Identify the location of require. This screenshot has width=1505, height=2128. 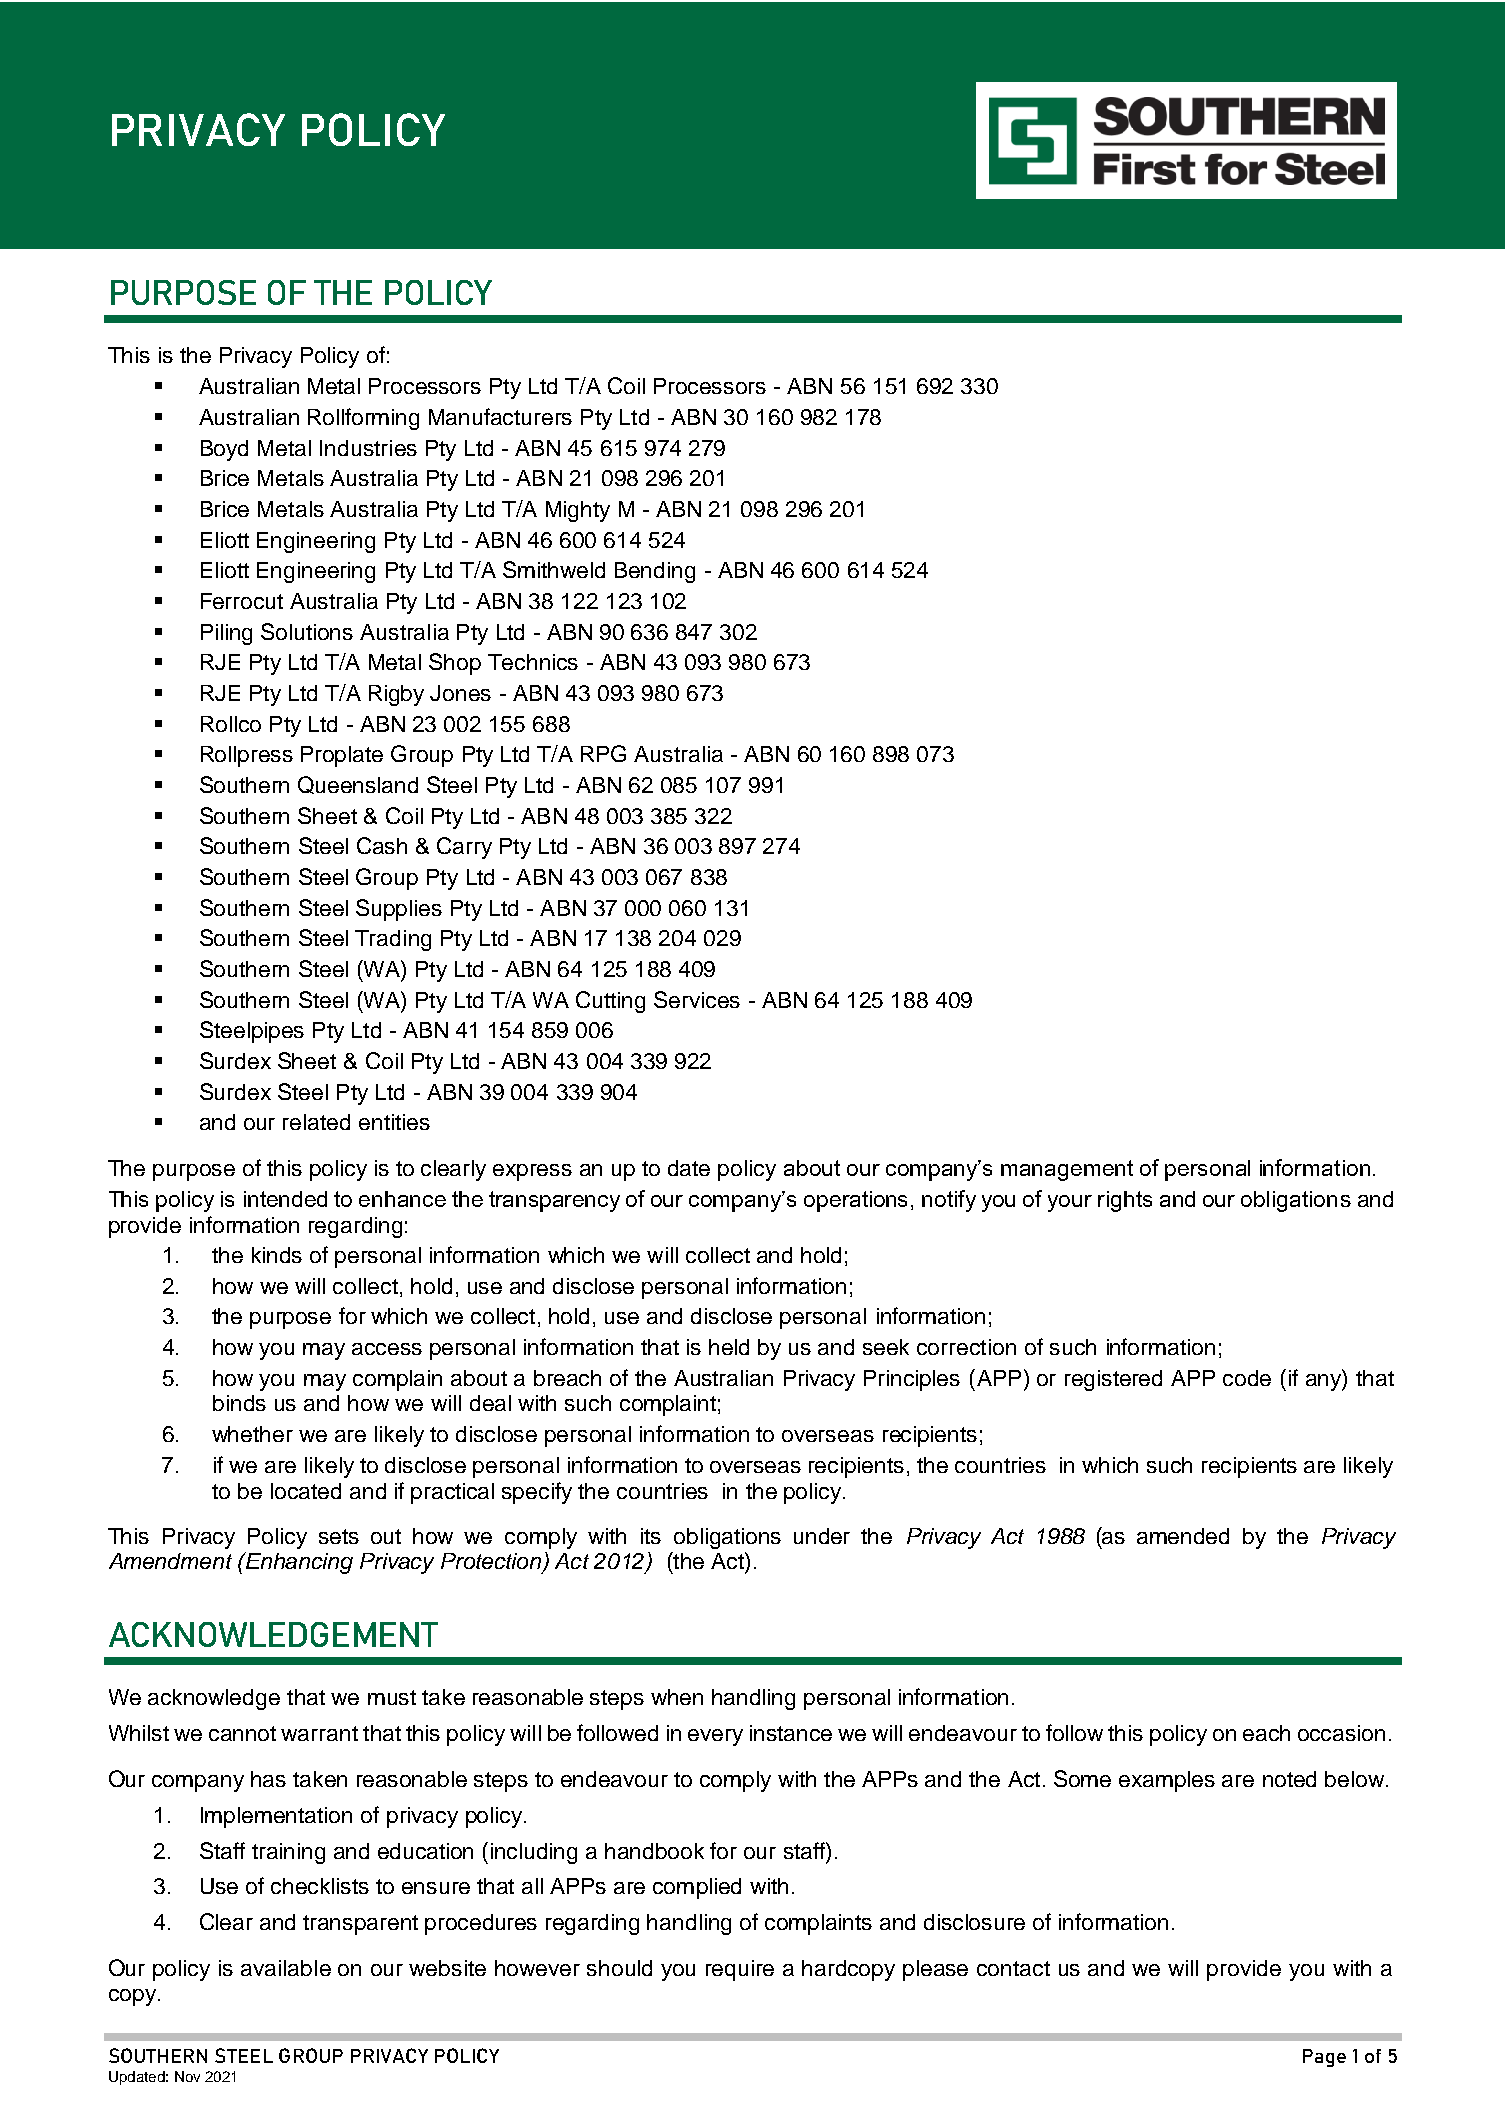
(740, 1970).
